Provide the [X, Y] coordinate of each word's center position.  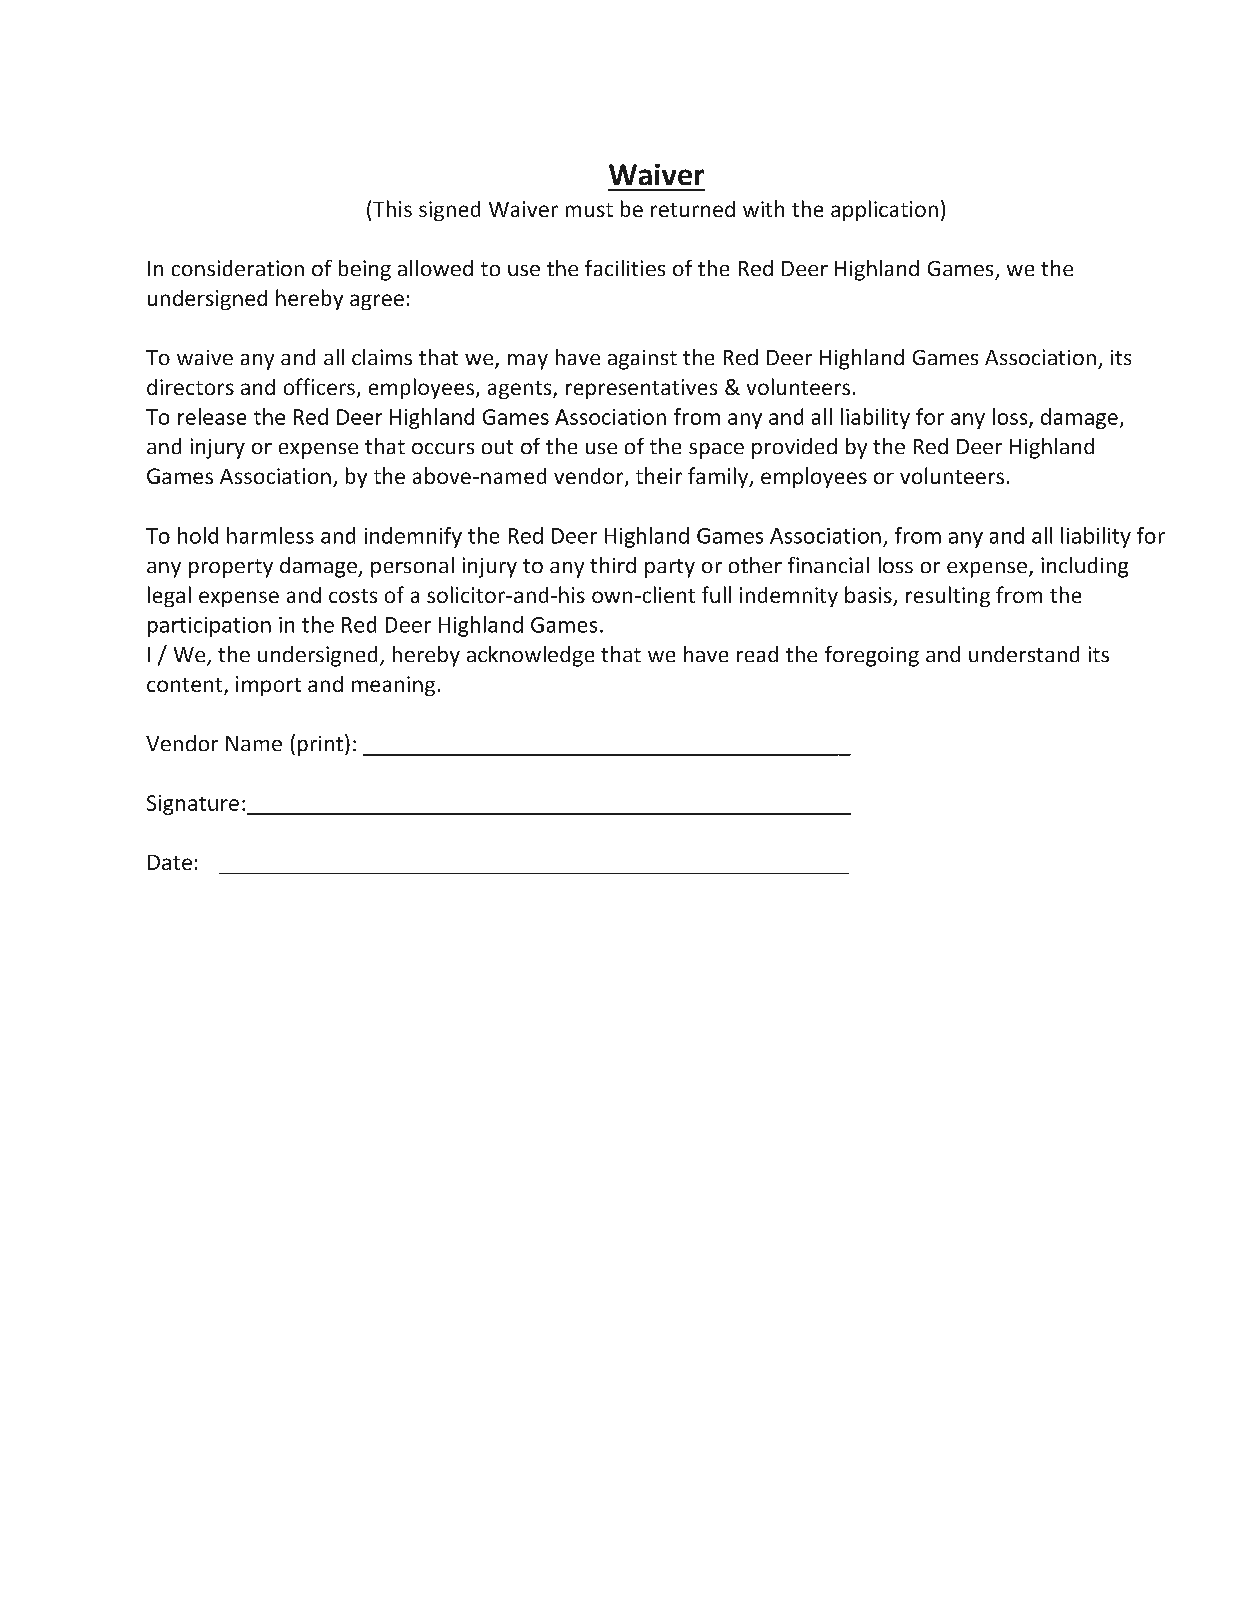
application [884, 210]
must [589, 210]
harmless [270, 535]
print [320, 746]
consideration [238, 268]
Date [170, 862]
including [1084, 567]
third [613, 565]
